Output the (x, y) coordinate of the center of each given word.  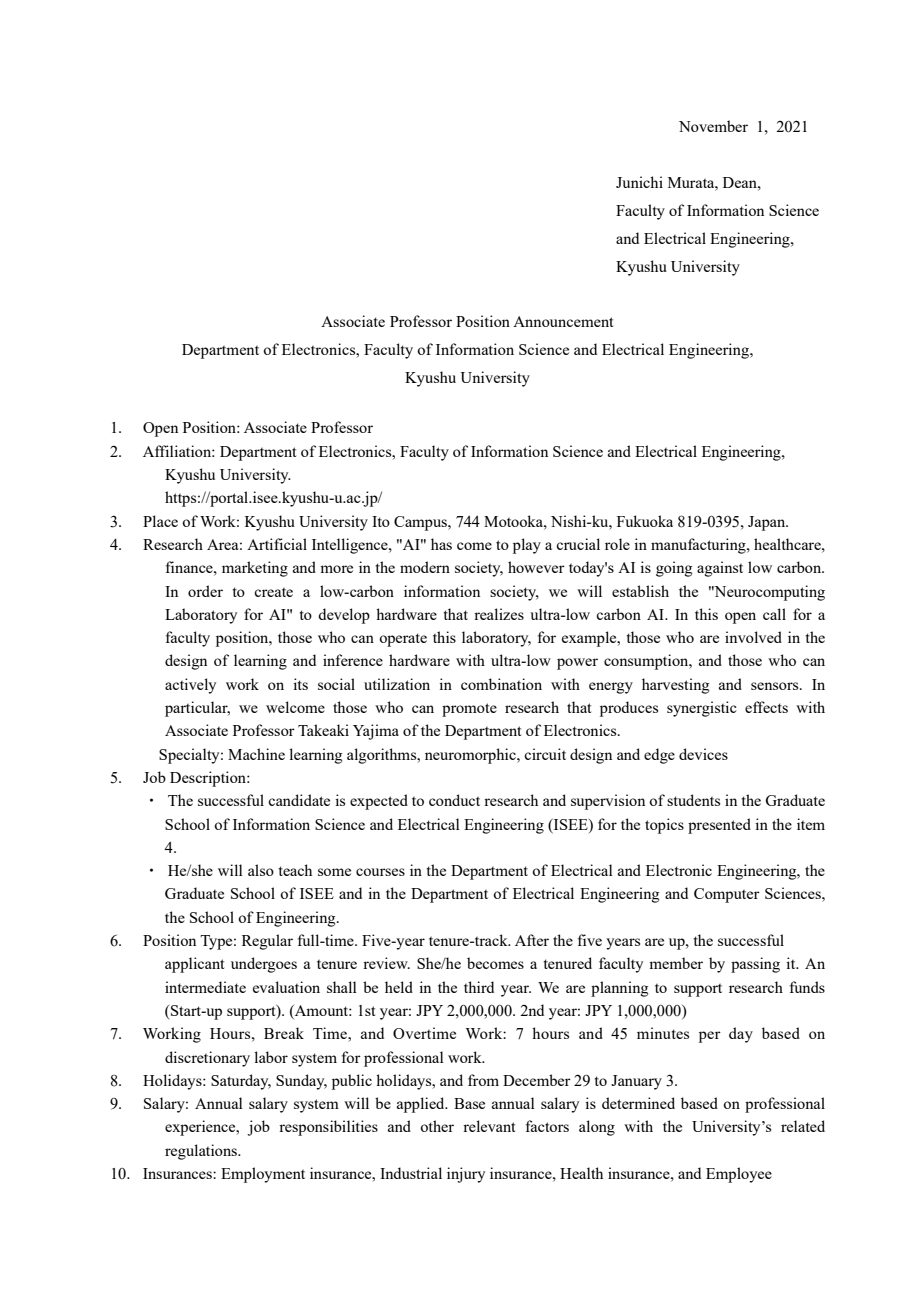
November (713, 126)
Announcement (563, 321)
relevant (489, 1126)
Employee (739, 1175)
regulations (202, 1152)
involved (753, 637)
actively (190, 686)
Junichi (639, 182)
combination (501, 684)
